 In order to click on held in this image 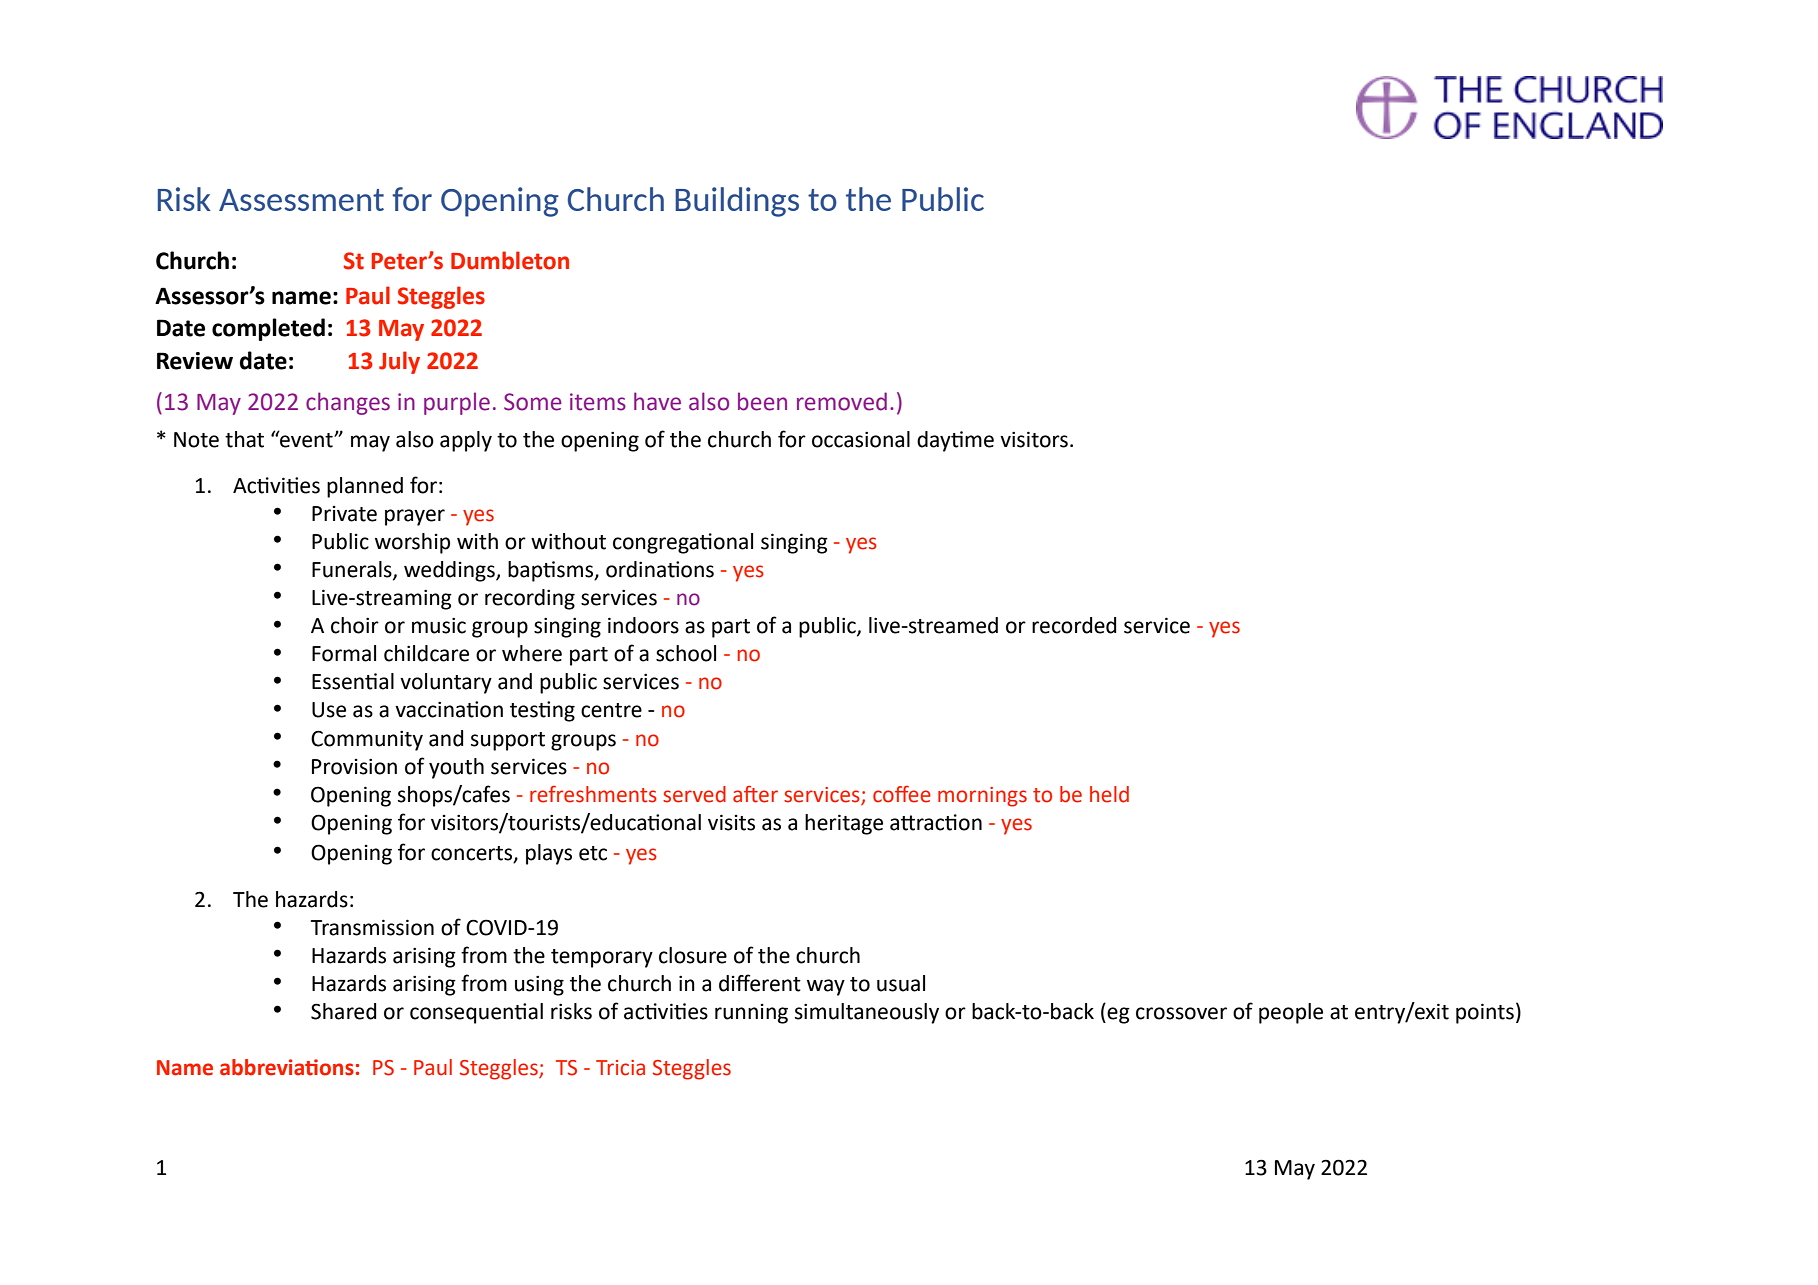, I will do `click(1109, 794)`.
